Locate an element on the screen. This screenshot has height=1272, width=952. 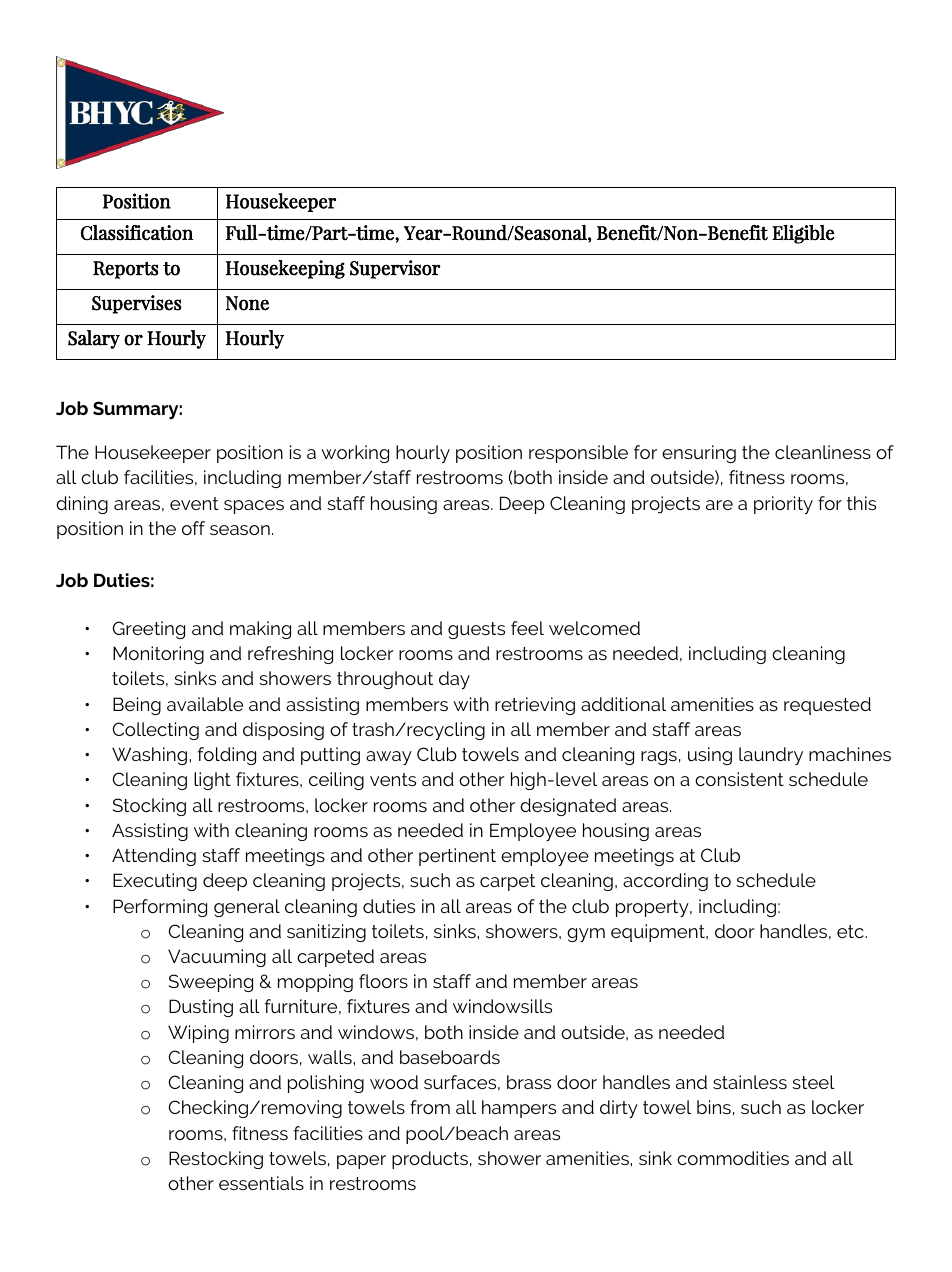
Reports is located at coordinates (126, 270).
